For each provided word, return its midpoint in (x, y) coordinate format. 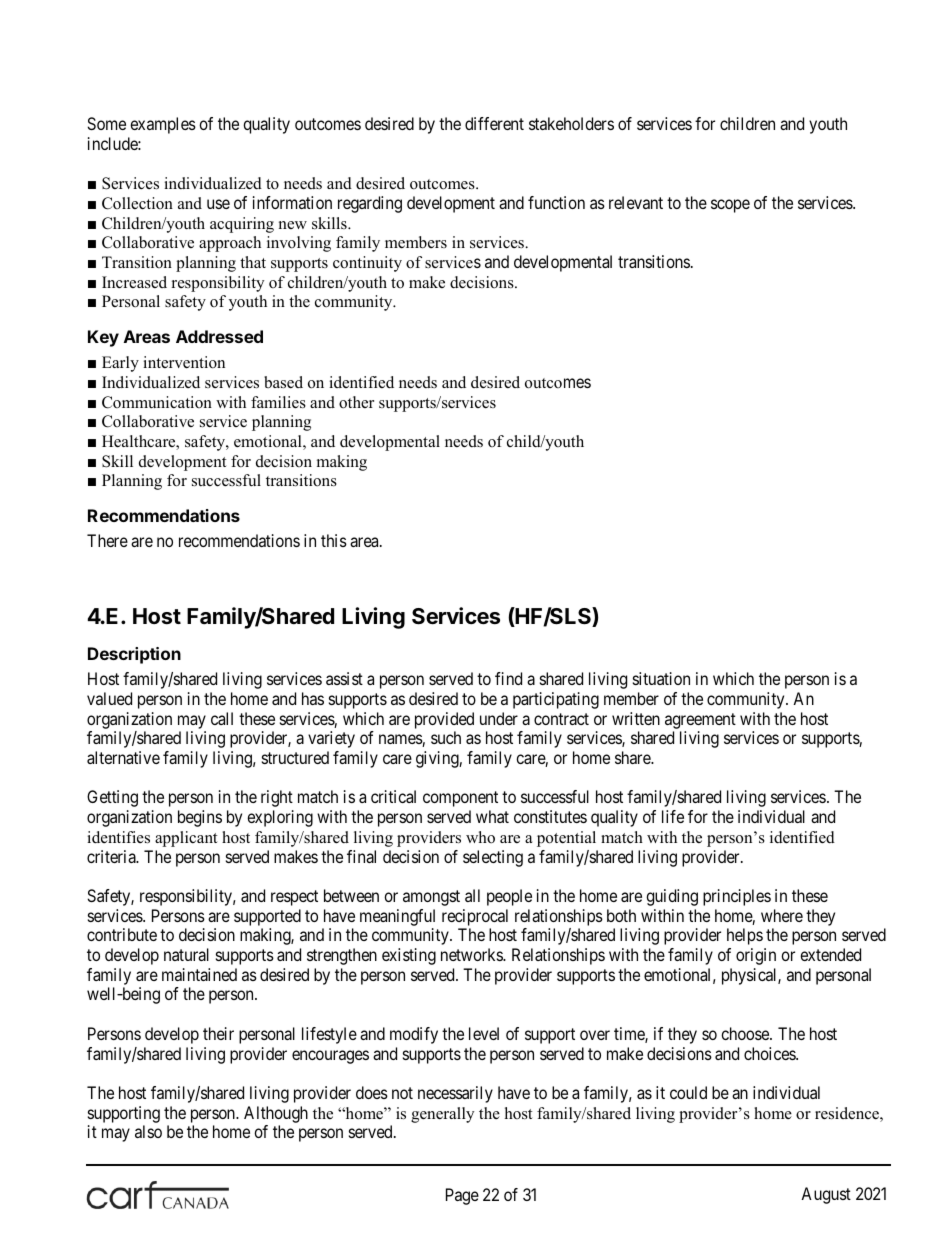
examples (163, 125)
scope (730, 206)
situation (661, 678)
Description (134, 655)
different (494, 123)
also (148, 1131)
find (508, 678)
